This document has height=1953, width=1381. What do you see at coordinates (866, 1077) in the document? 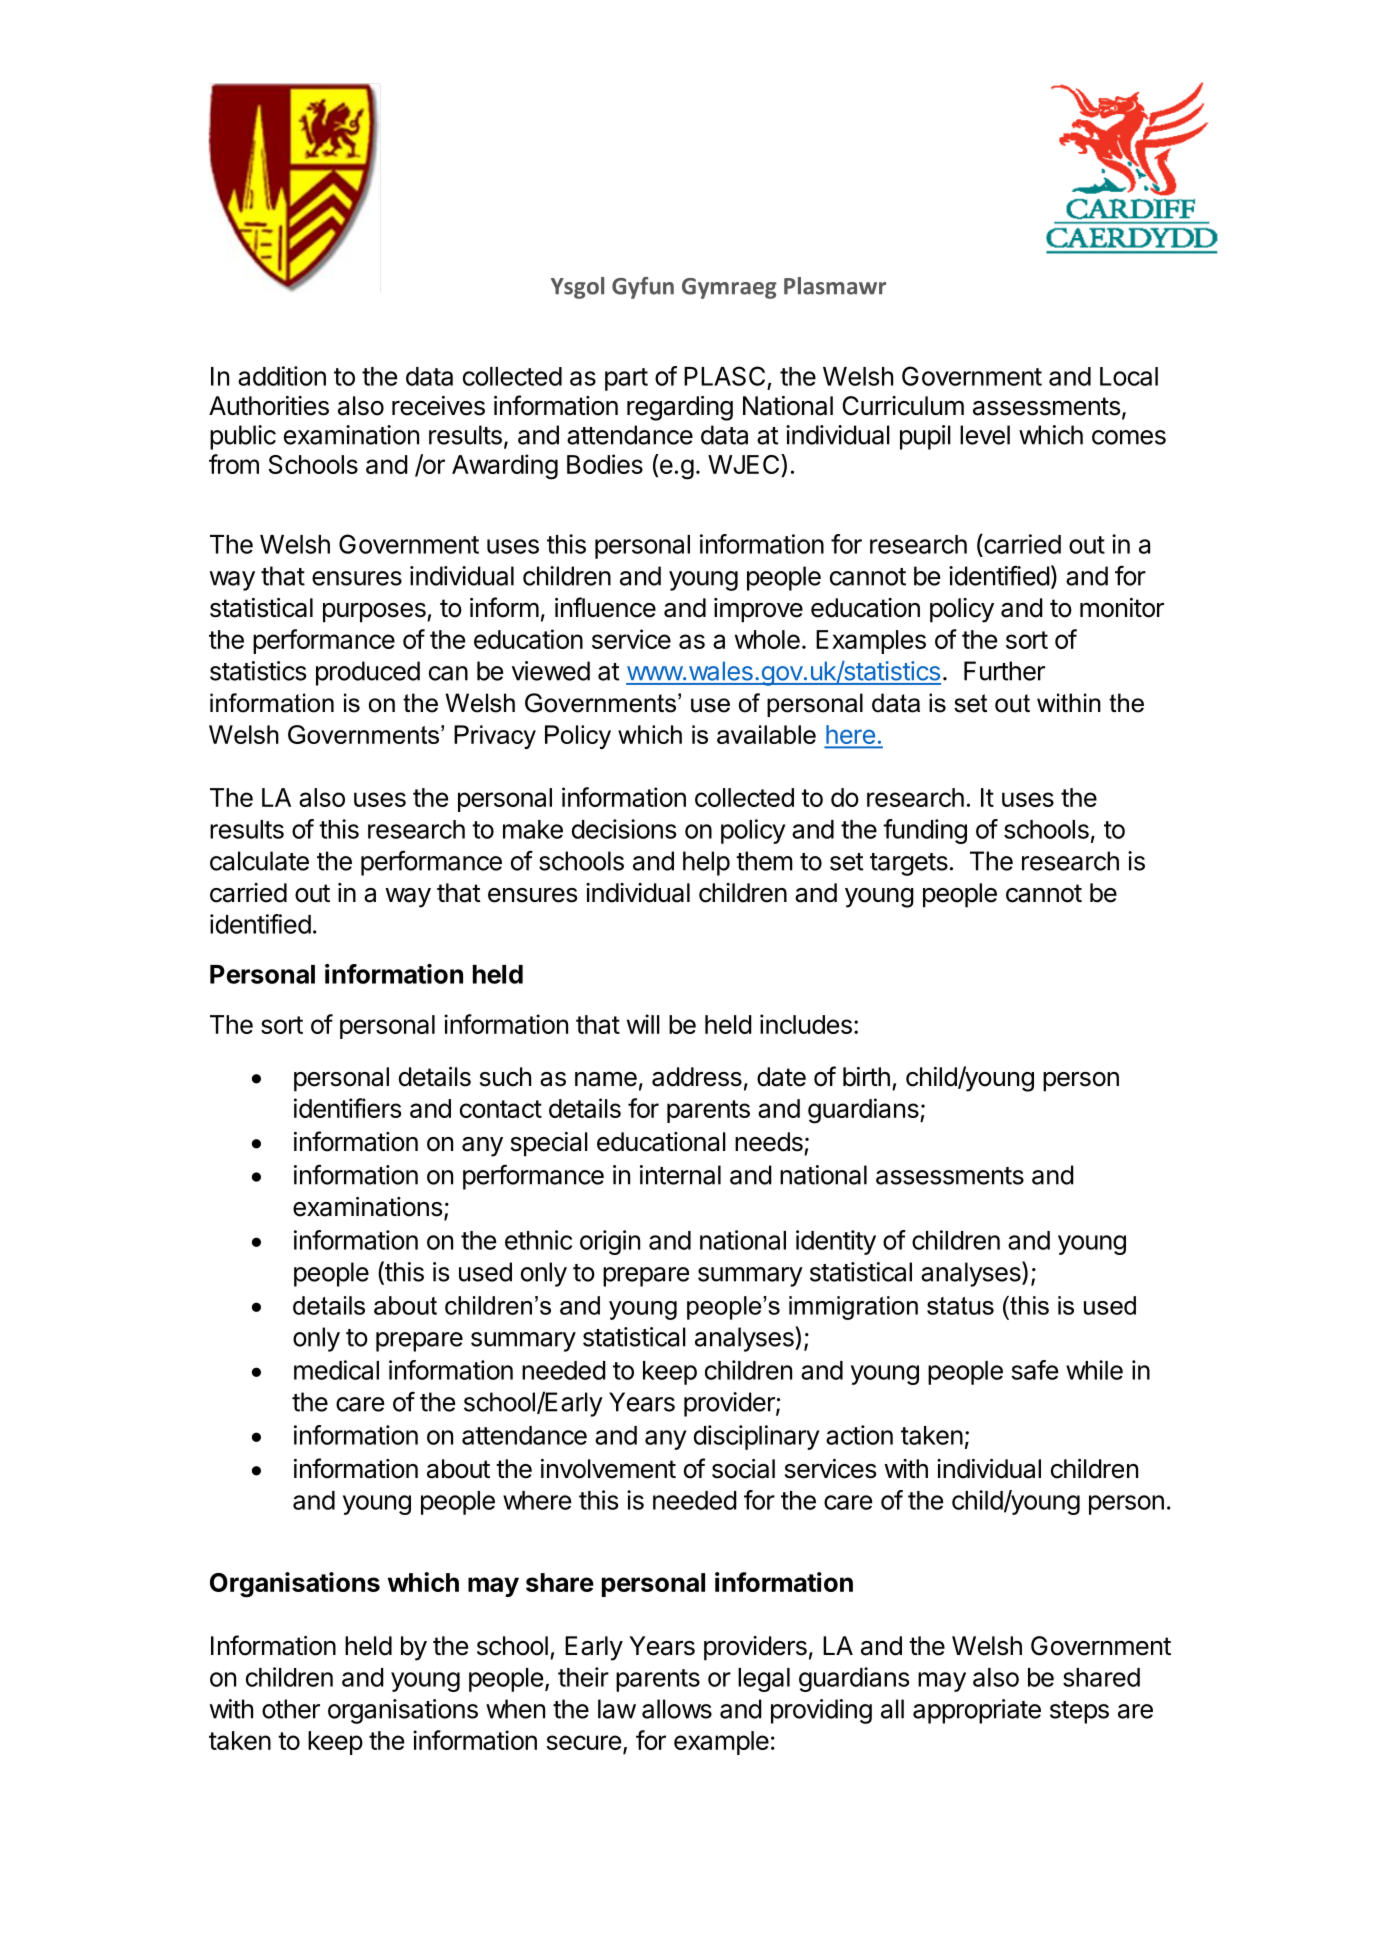
I see `birth` at bounding box center [866, 1077].
